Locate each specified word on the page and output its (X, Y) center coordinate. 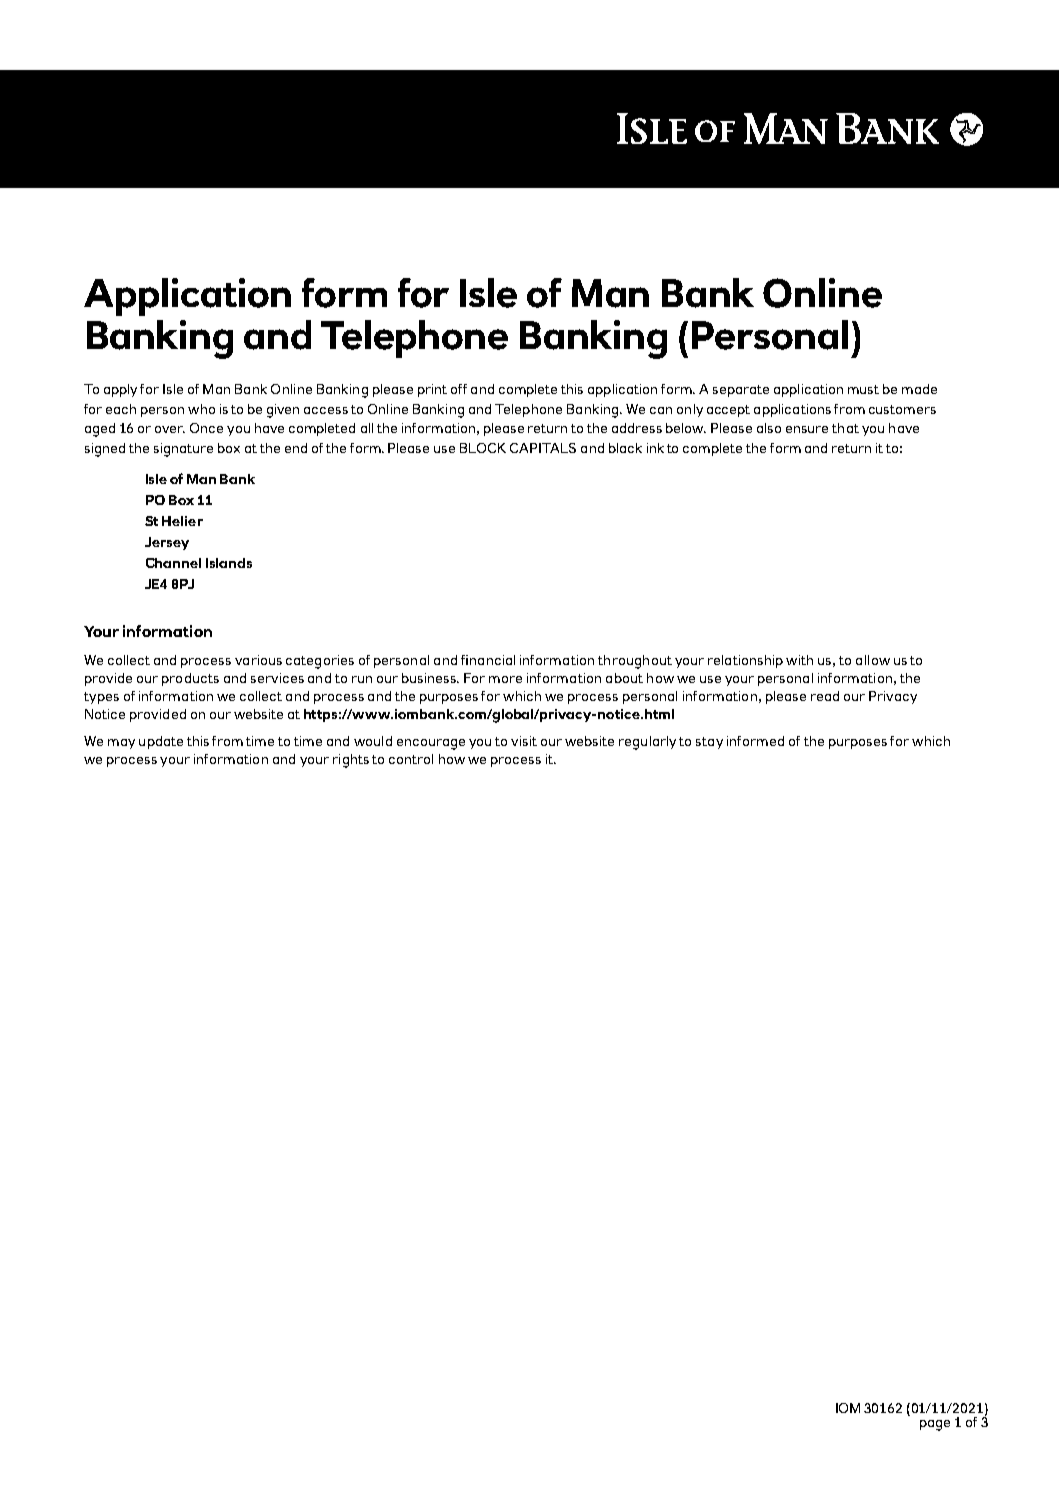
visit (524, 741)
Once (206, 428)
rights (351, 761)
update (161, 742)
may (121, 744)
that (845, 428)
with (799, 660)
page (935, 1425)
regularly (647, 743)
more (505, 679)
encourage (431, 744)
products (190, 679)
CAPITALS (543, 448)
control (411, 759)
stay (709, 743)
